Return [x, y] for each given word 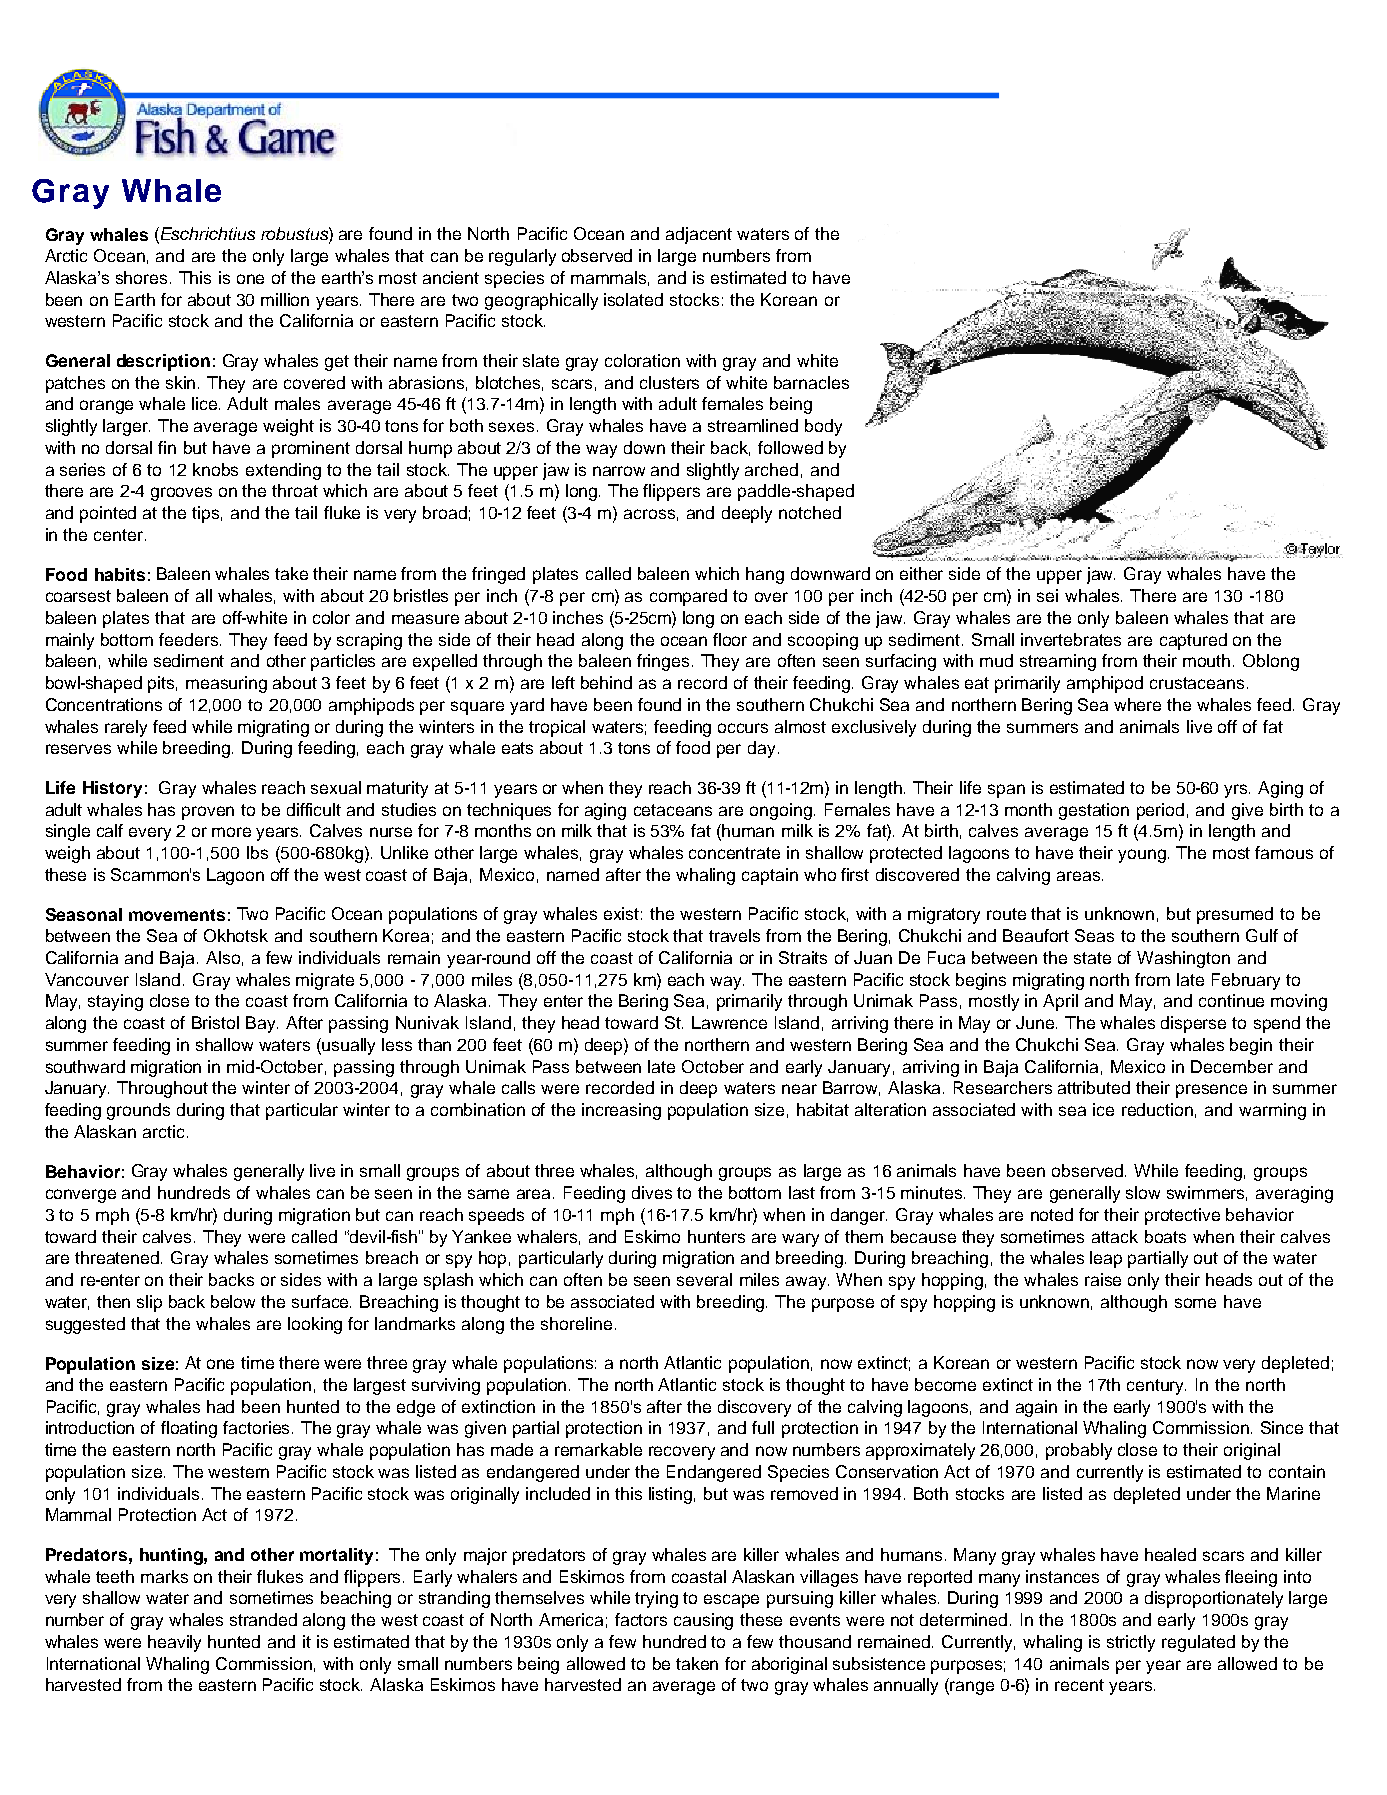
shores [143, 277]
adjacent [699, 235]
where [1137, 704]
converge [81, 1196]
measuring [226, 684]
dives [652, 1192]
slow [1143, 1192]
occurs [743, 728]
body [823, 427]
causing [703, 1621]
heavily [174, 1643]
